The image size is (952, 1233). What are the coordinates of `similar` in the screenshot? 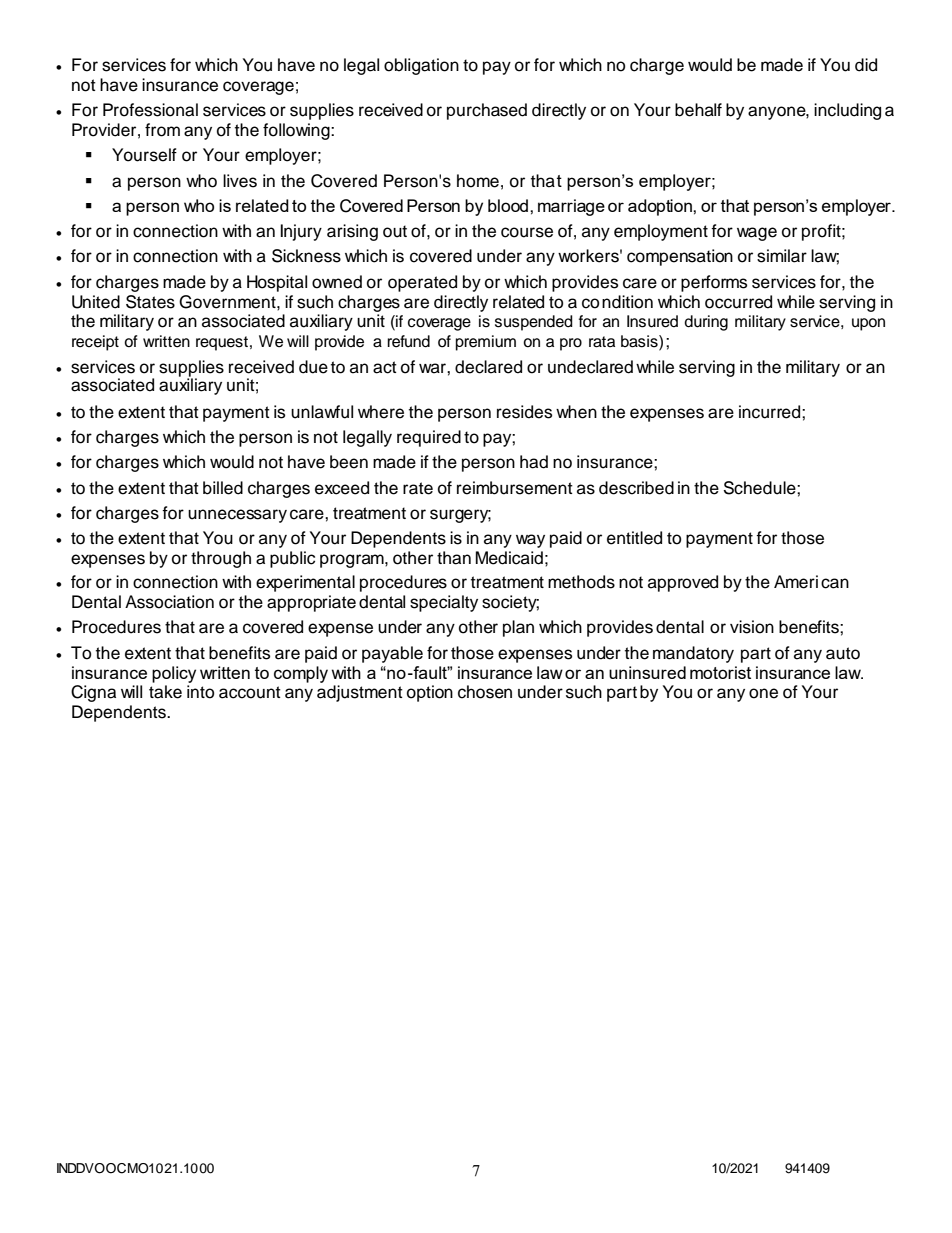 It's located at (782, 256).
